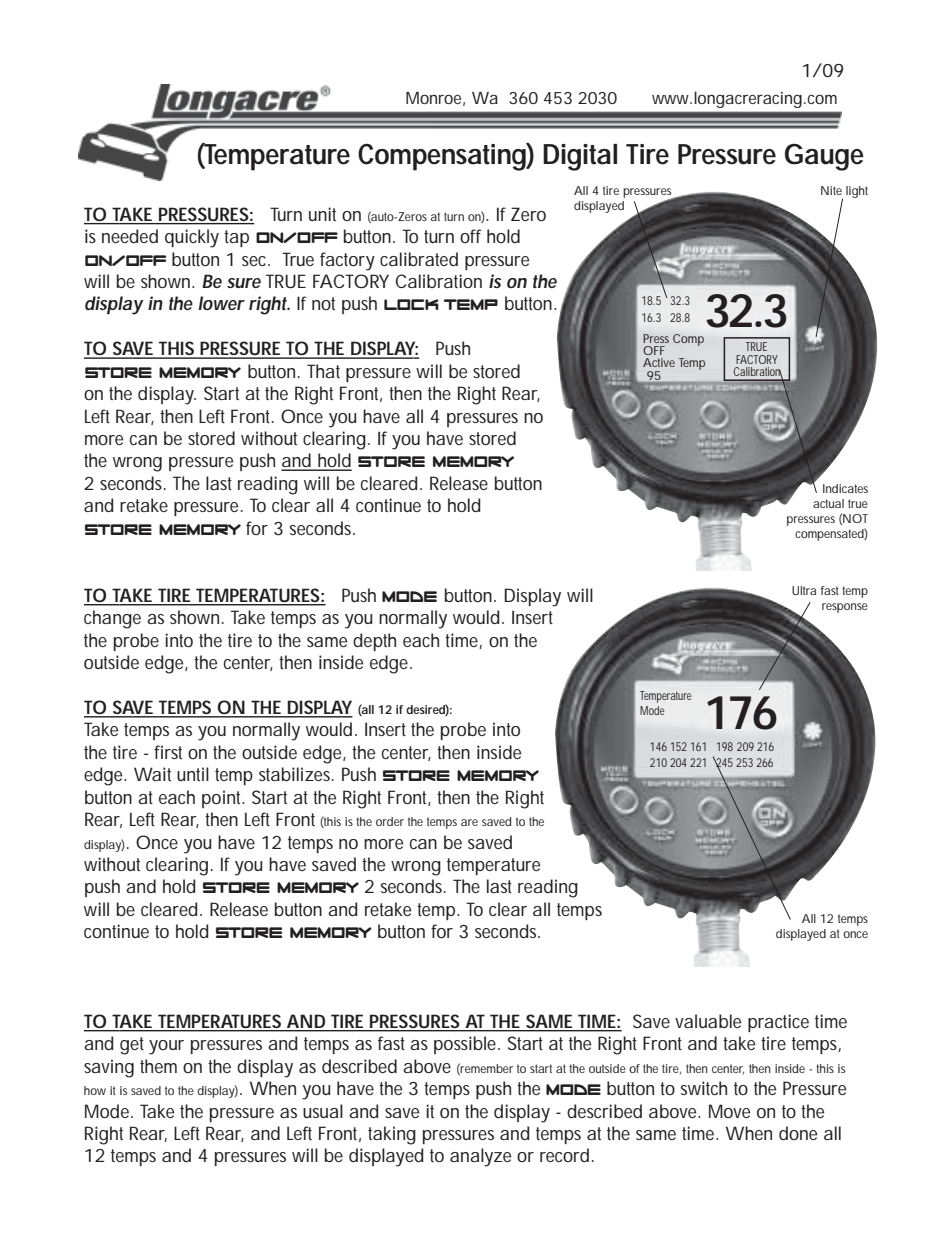 This image has width=952, height=1233. What do you see at coordinates (831, 190) in the image?
I see `Nite` at bounding box center [831, 190].
